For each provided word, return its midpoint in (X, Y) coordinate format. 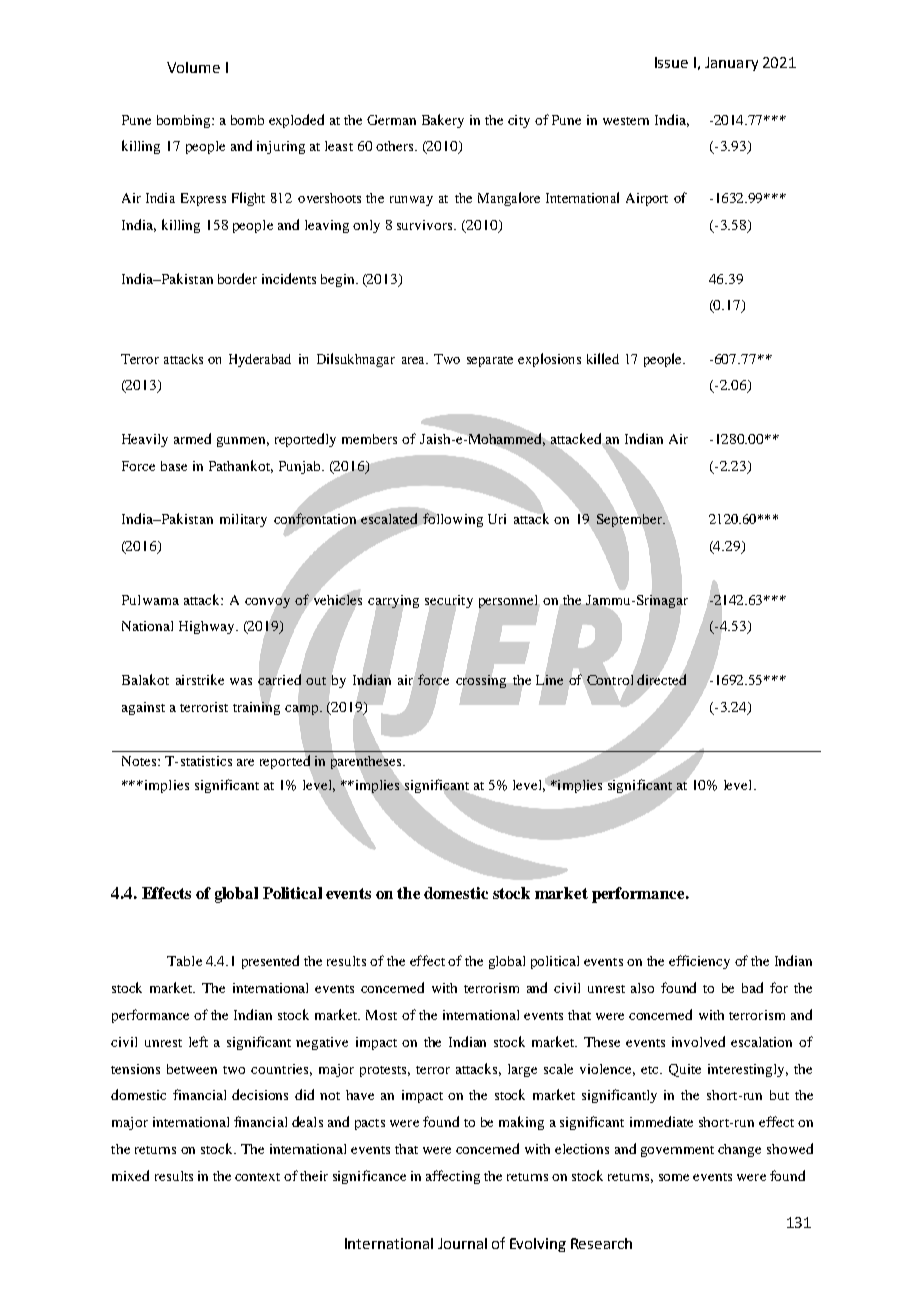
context (257, 1177)
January (731, 64)
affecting (453, 1177)
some (674, 1177)
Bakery (443, 121)
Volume (193, 67)
